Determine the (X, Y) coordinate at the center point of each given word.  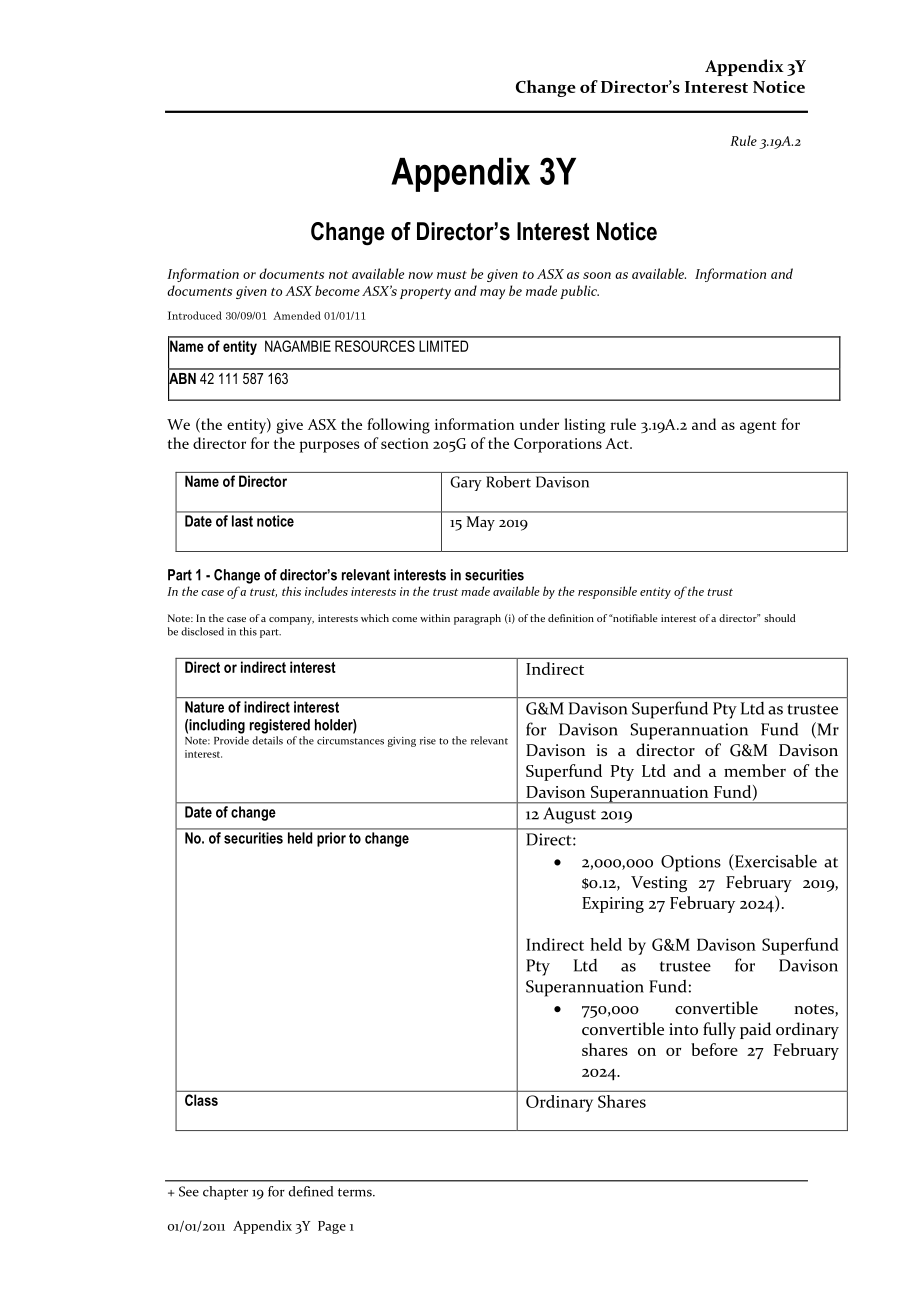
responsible (607, 592)
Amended (297, 315)
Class (201, 1100)
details (267, 740)
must (452, 275)
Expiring (613, 905)
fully (719, 1030)
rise (428, 741)
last (242, 521)
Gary (466, 483)
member (755, 770)
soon (597, 275)
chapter (225, 1193)
